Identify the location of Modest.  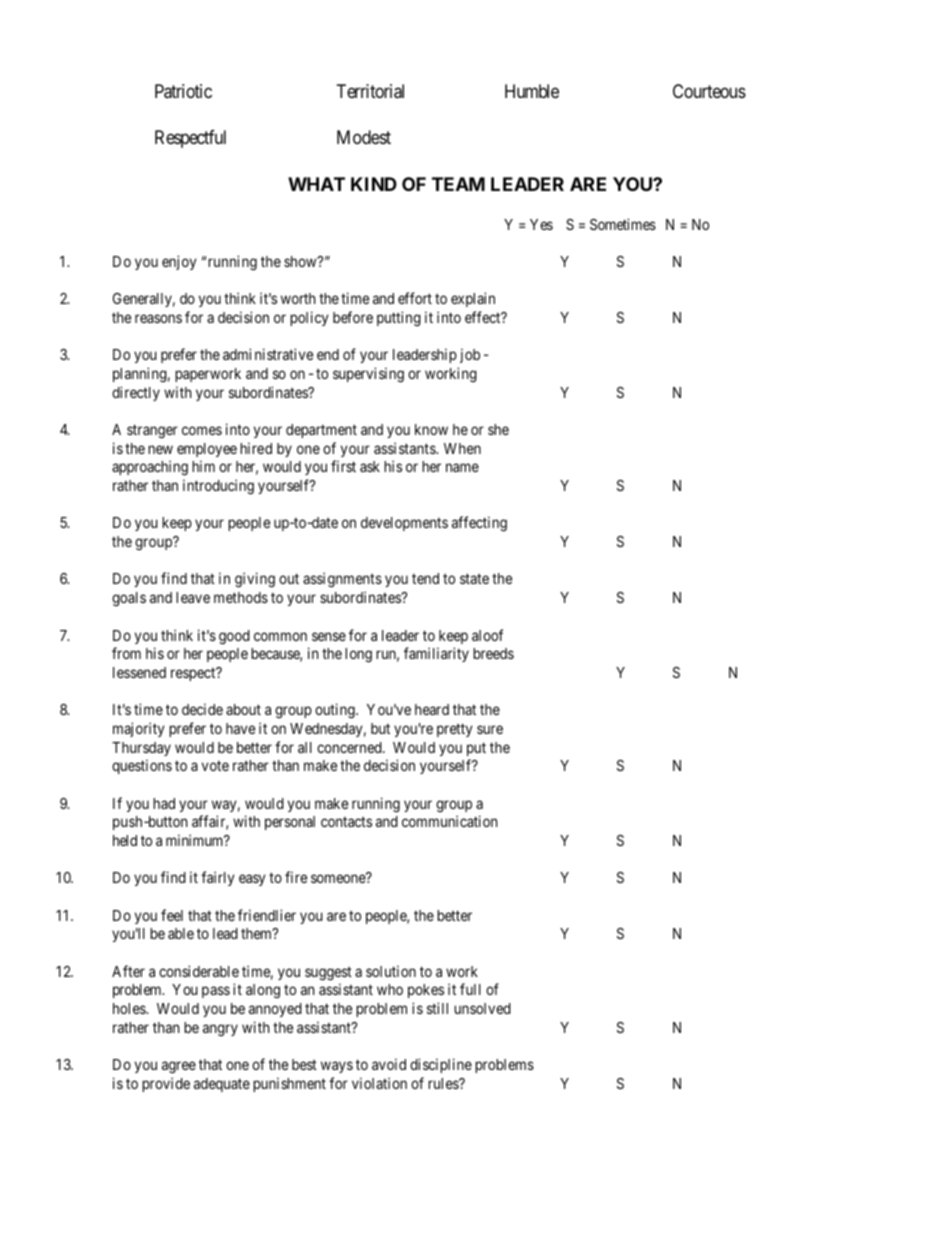
(364, 137).
